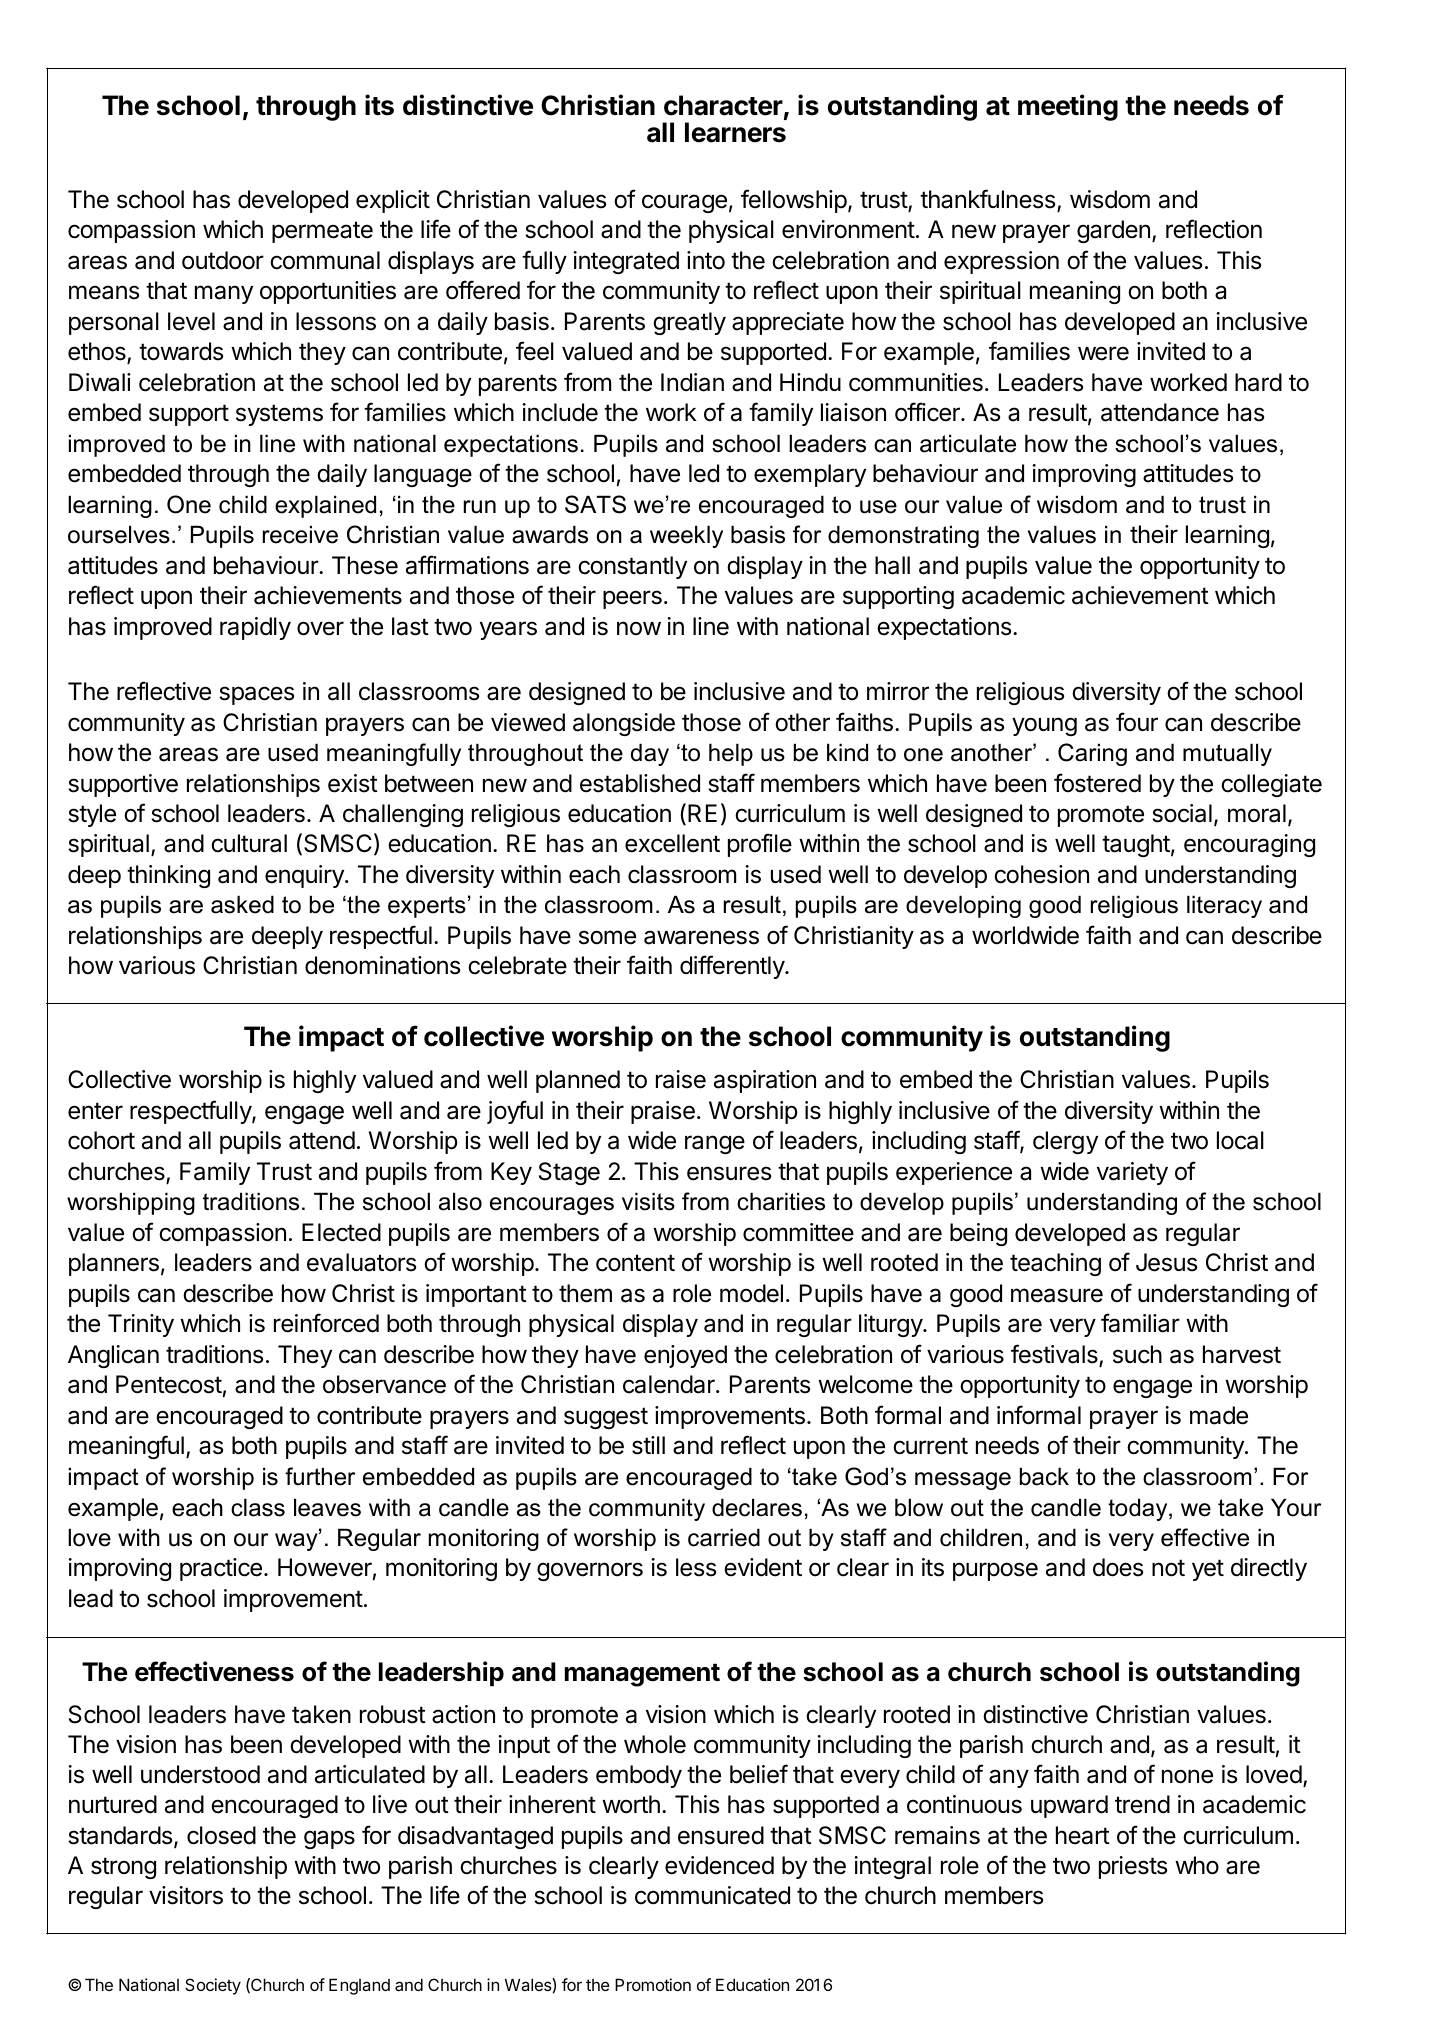 Image resolution: width=1435 pixels, height=2031 pixels. What do you see at coordinates (1240, 1140) in the screenshot?
I see `local` at bounding box center [1240, 1140].
